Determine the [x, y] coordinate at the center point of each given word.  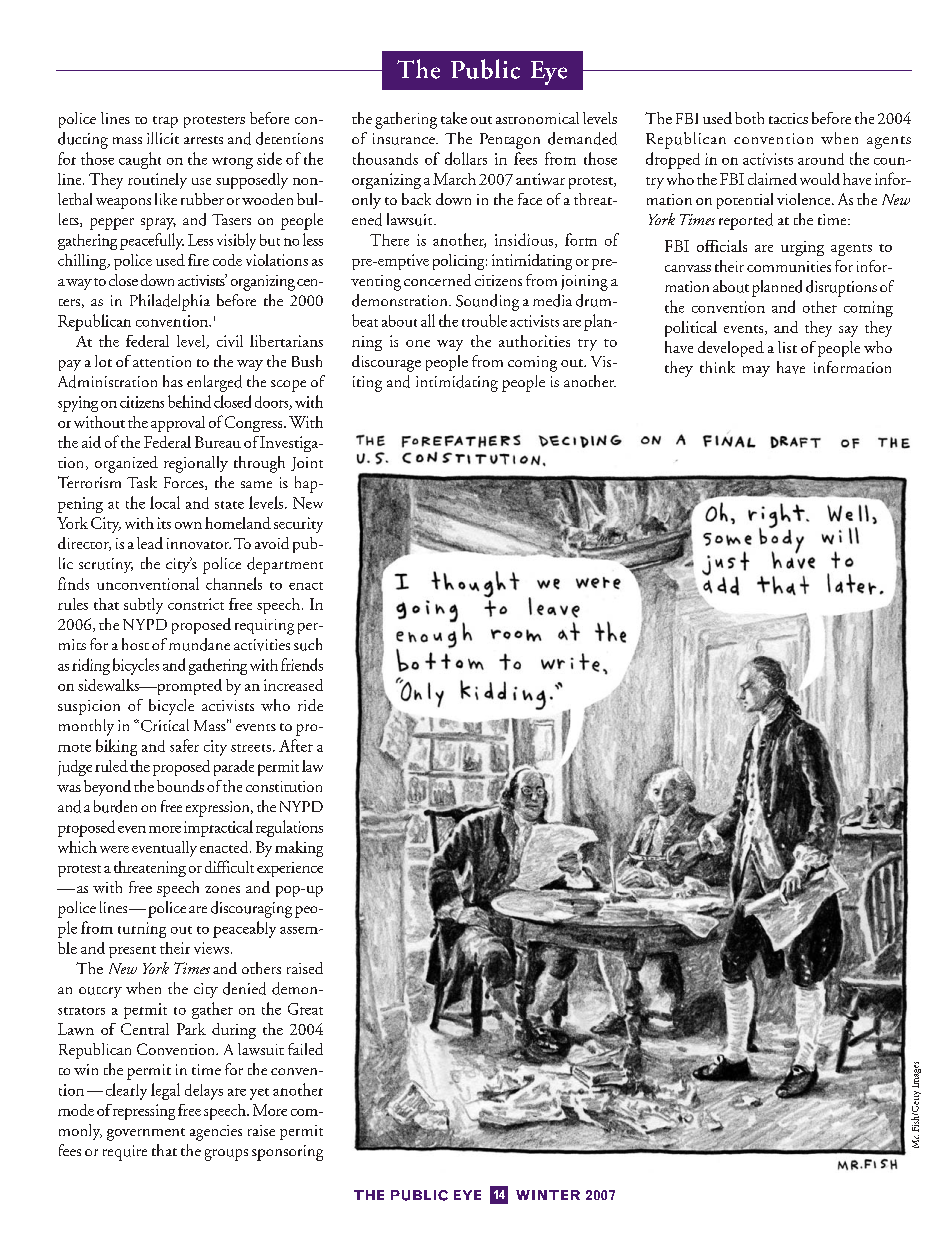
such [308, 644]
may [756, 371]
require [125, 1153]
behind [189, 401]
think [717, 367]
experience [290, 869]
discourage [386, 363]
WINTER [548, 1195]
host [135, 644]
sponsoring [287, 1153]
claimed [772, 179]
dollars [466, 158]
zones [222, 889]
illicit [163, 138]
